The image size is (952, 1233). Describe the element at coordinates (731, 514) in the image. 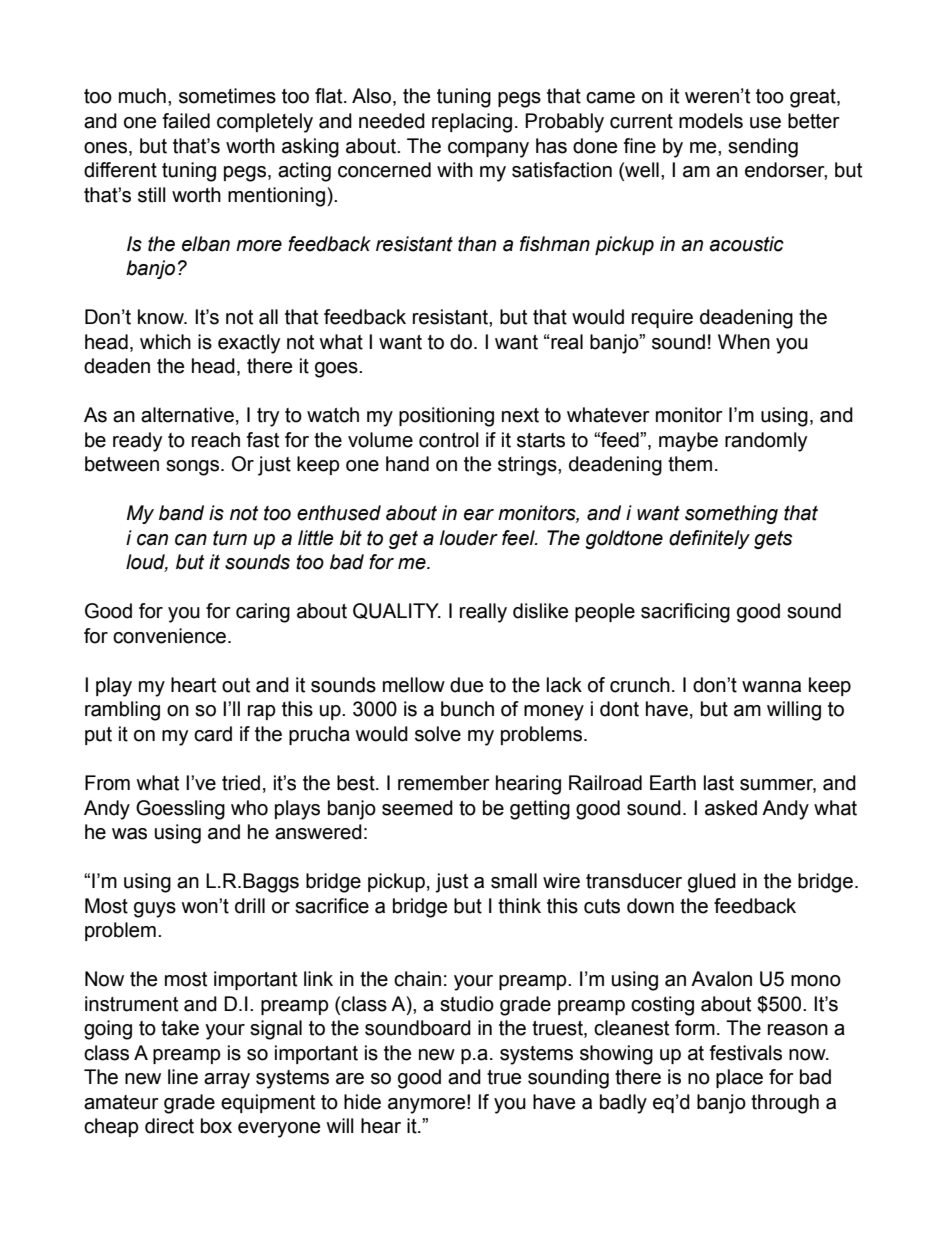

I see `something` at that location.
